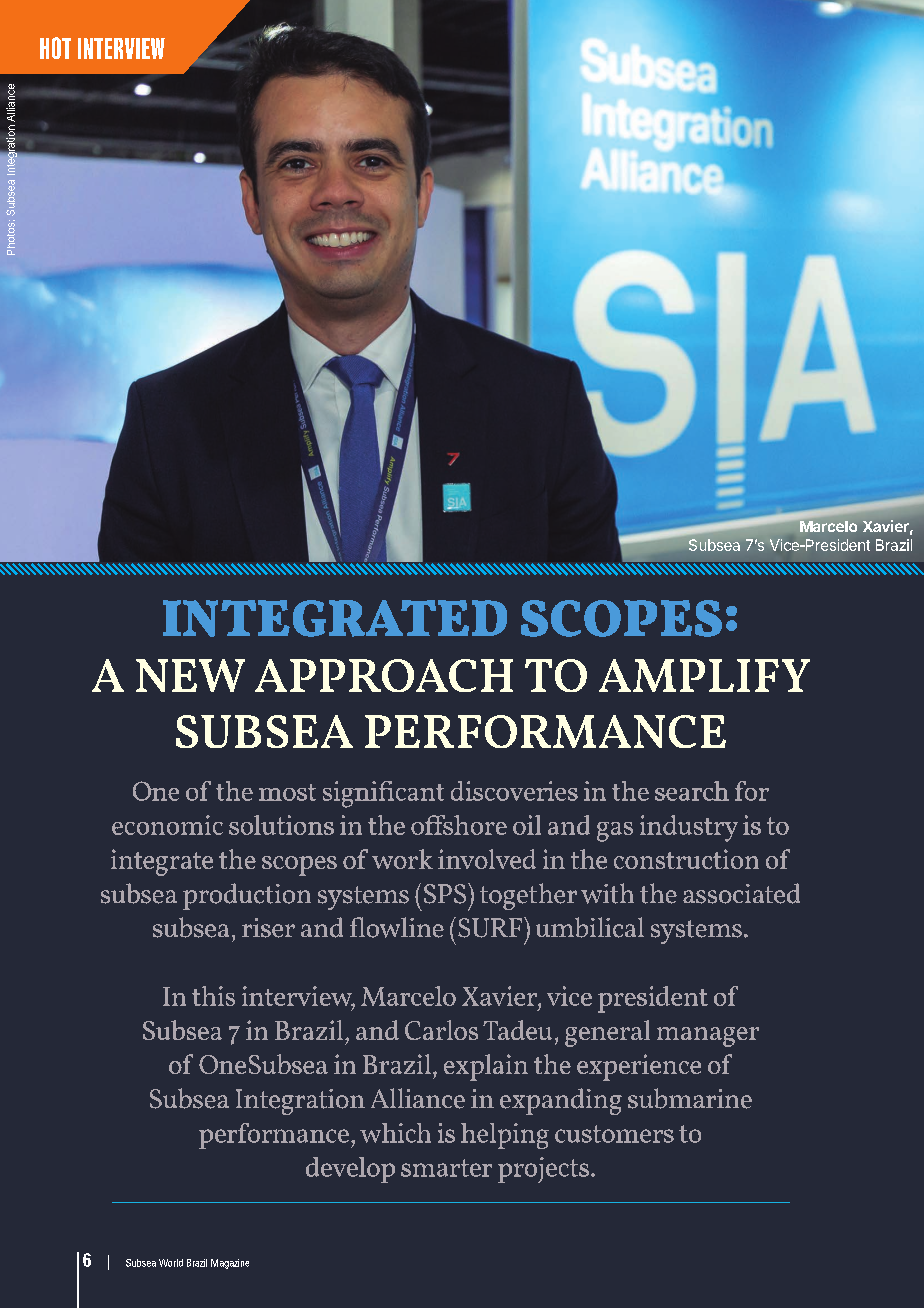  Describe the element at coordinates (213, 996) in the screenshot. I see `this` at that location.
